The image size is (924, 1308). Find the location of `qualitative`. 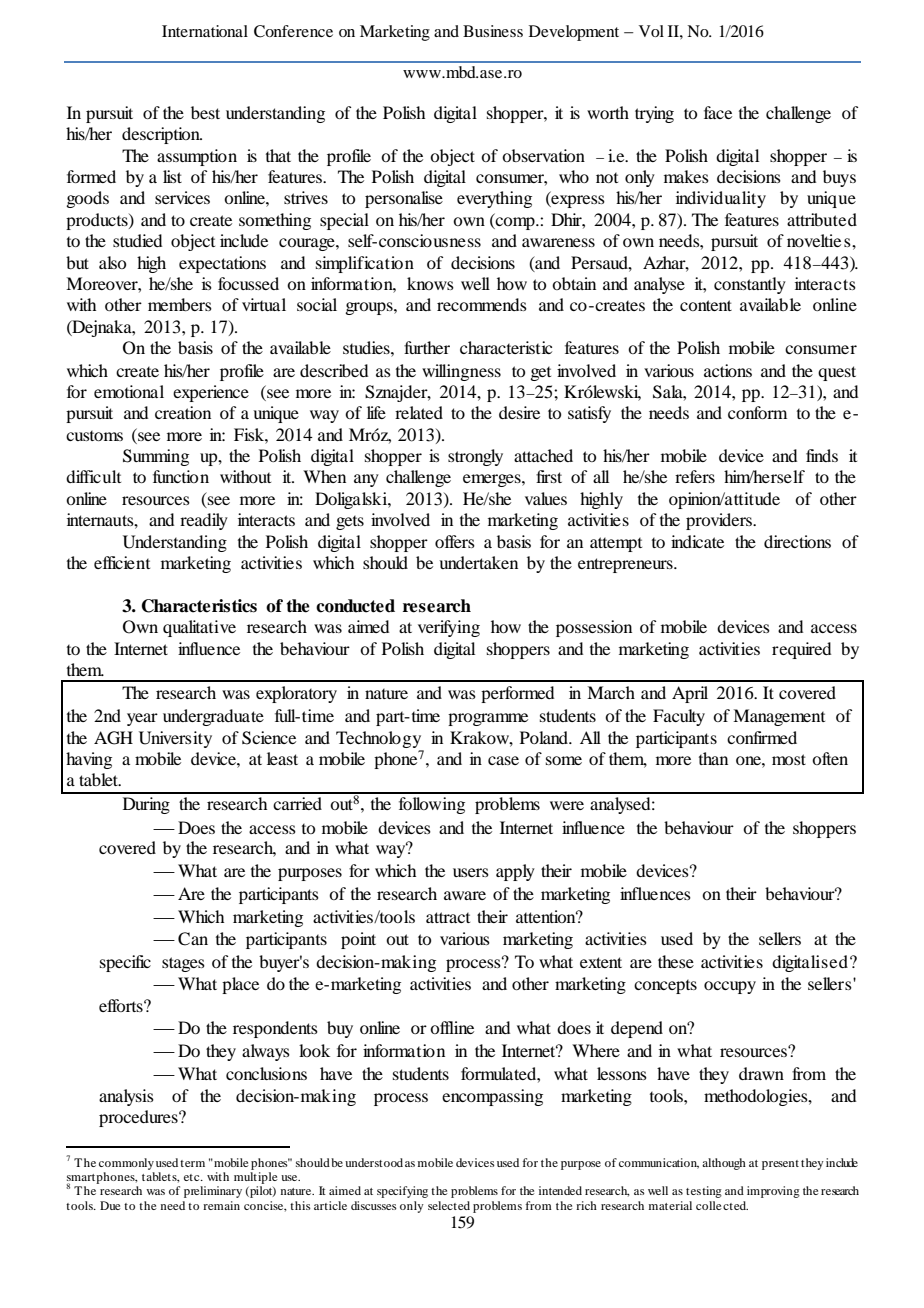

qualitative is located at coordinates (199, 628).
